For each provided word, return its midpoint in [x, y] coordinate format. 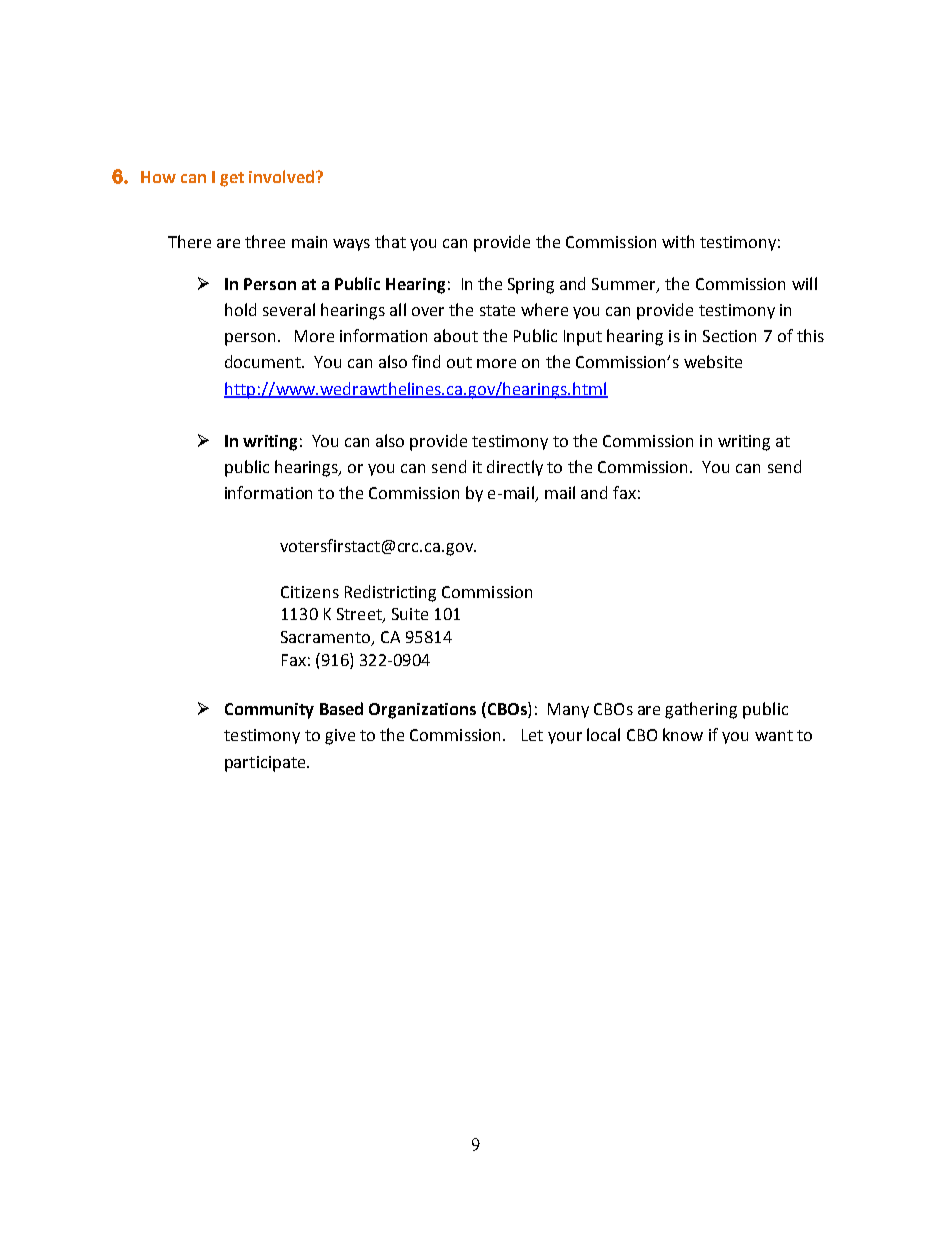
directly [515, 468]
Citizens [310, 592]
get [232, 179]
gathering [701, 710]
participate [266, 764]
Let [532, 735]
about [456, 335]
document [264, 361]
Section [729, 336]
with [678, 241]
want [774, 735]
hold [240, 309]
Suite [410, 614]
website [713, 361]
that [390, 241]
